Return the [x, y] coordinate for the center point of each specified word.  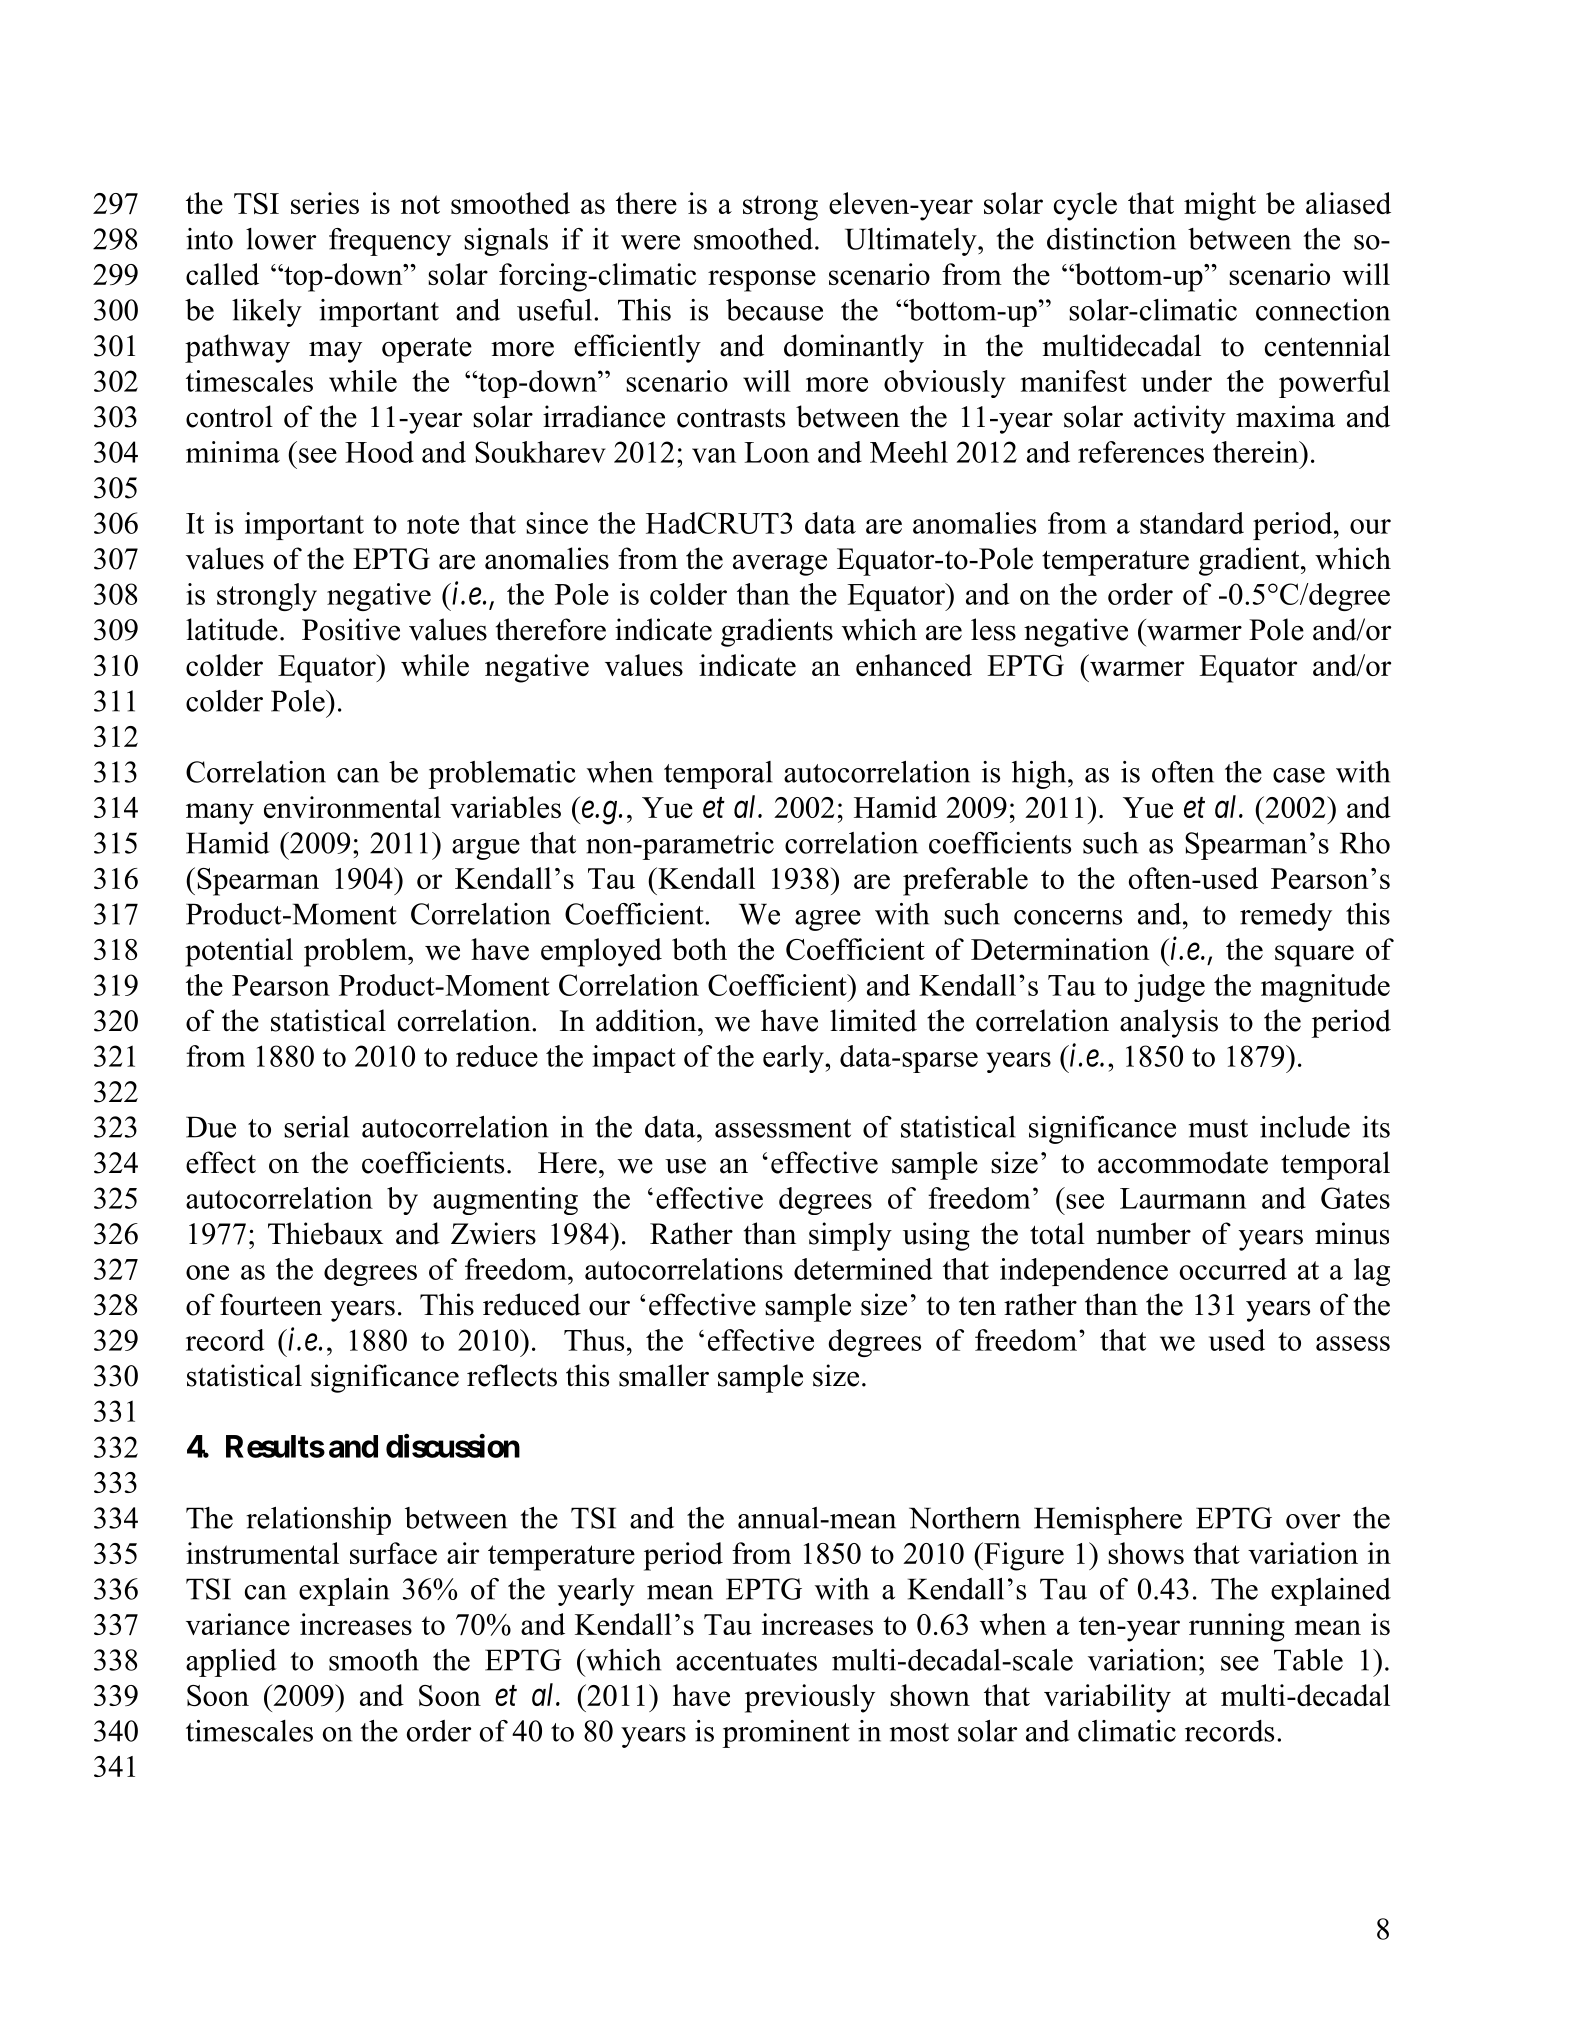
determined [863, 1269]
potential [239, 952]
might [1220, 206]
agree [828, 920]
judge [1169, 988]
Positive [351, 629]
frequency [390, 242]
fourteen [271, 1304]
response [762, 281]
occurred [1233, 1269]
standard [1192, 523]
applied [231, 1663]
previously [810, 1698]
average [780, 565]
